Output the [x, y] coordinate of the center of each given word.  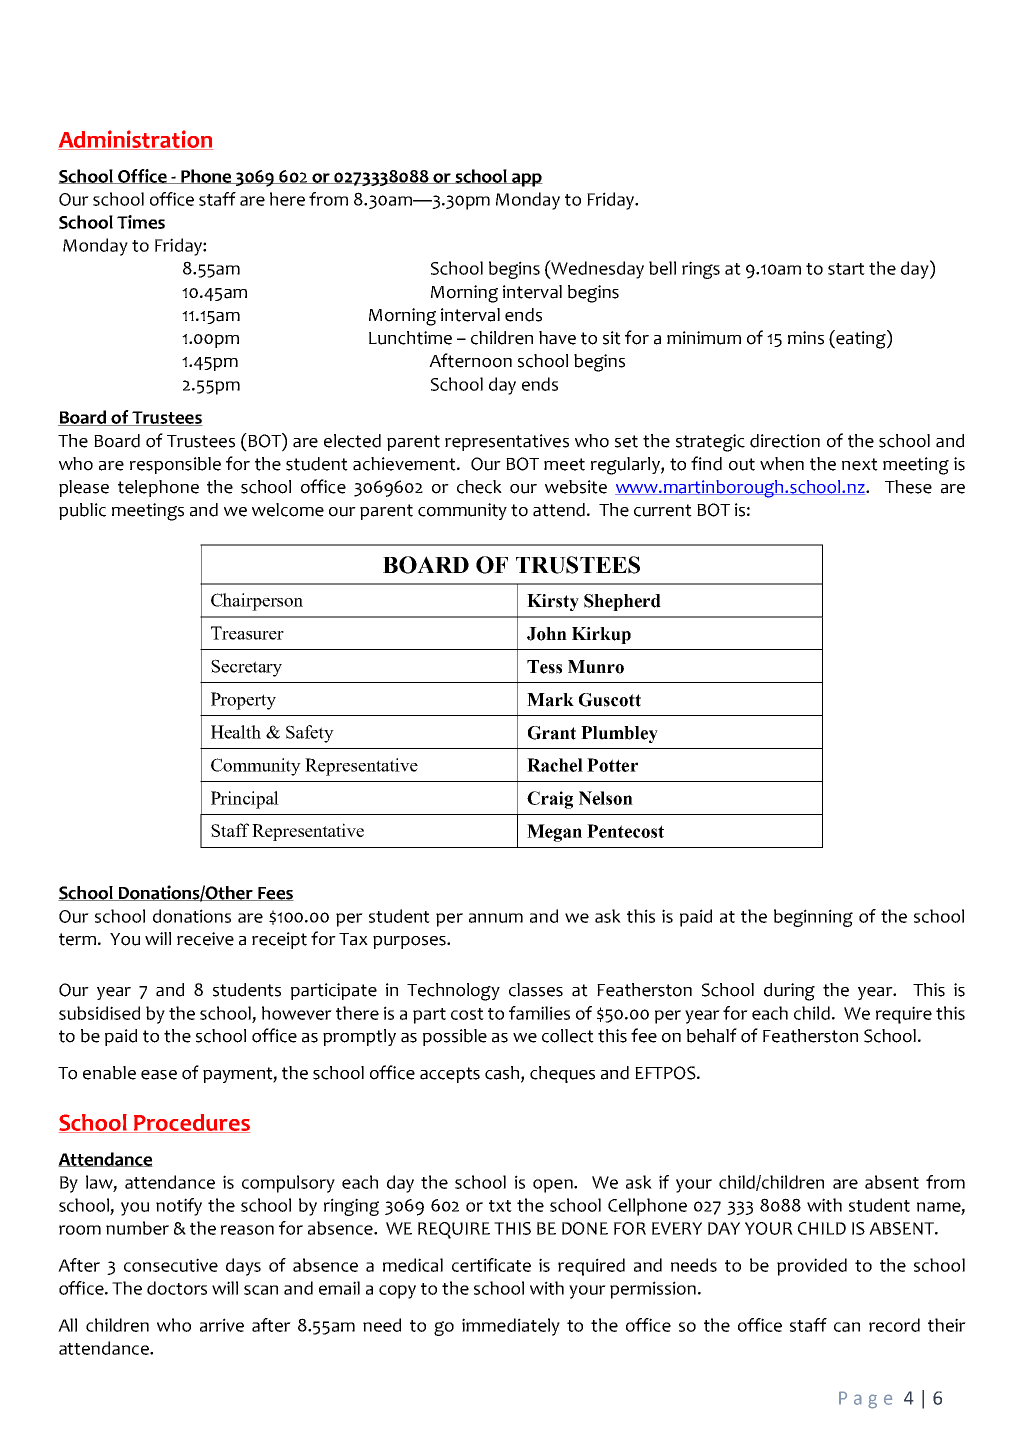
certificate [491, 1265]
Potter [612, 765]
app [526, 180]
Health [236, 732]
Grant [552, 733]
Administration [135, 140]
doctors [177, 1288]
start [846, 269]
